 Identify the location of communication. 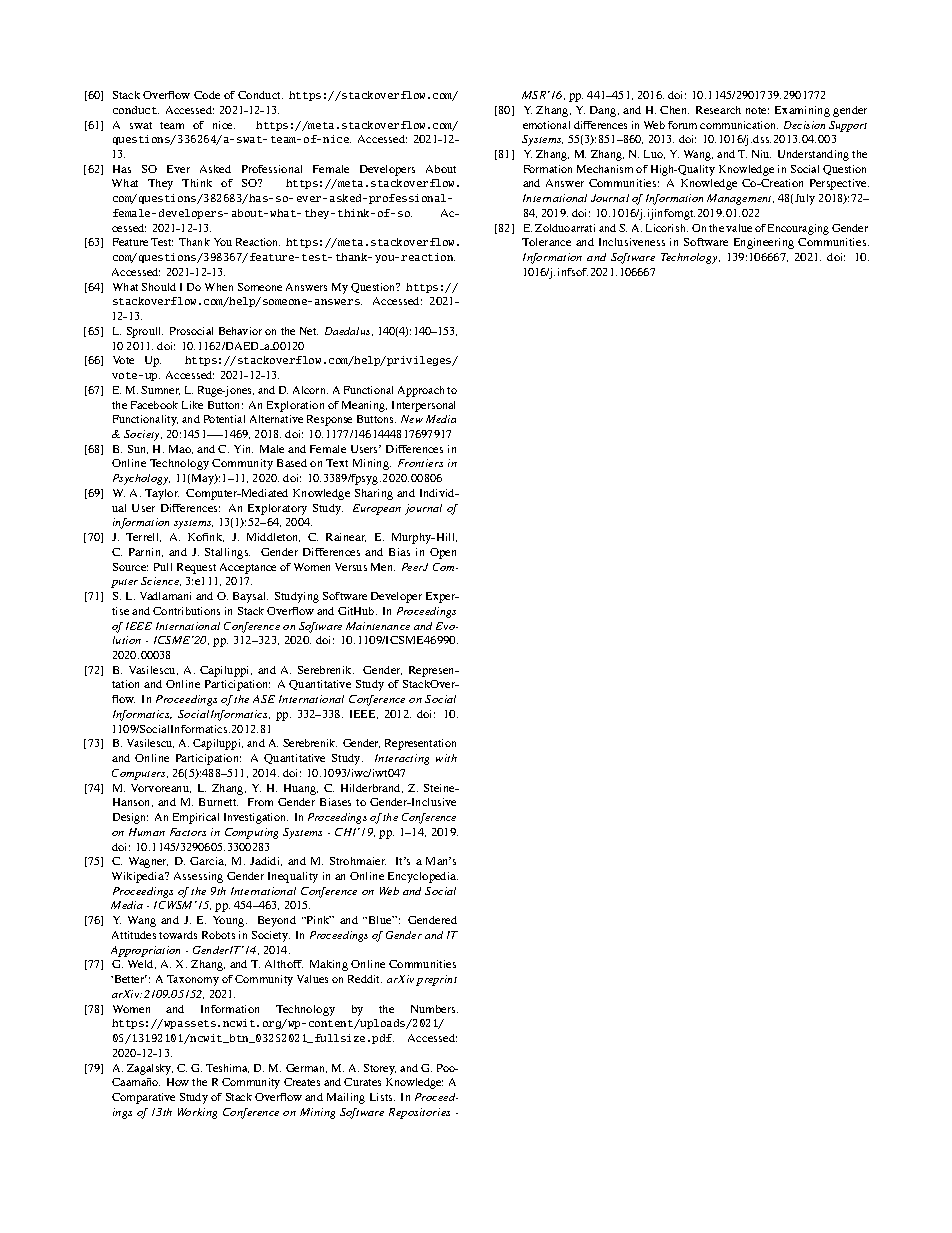
(739, 125).
